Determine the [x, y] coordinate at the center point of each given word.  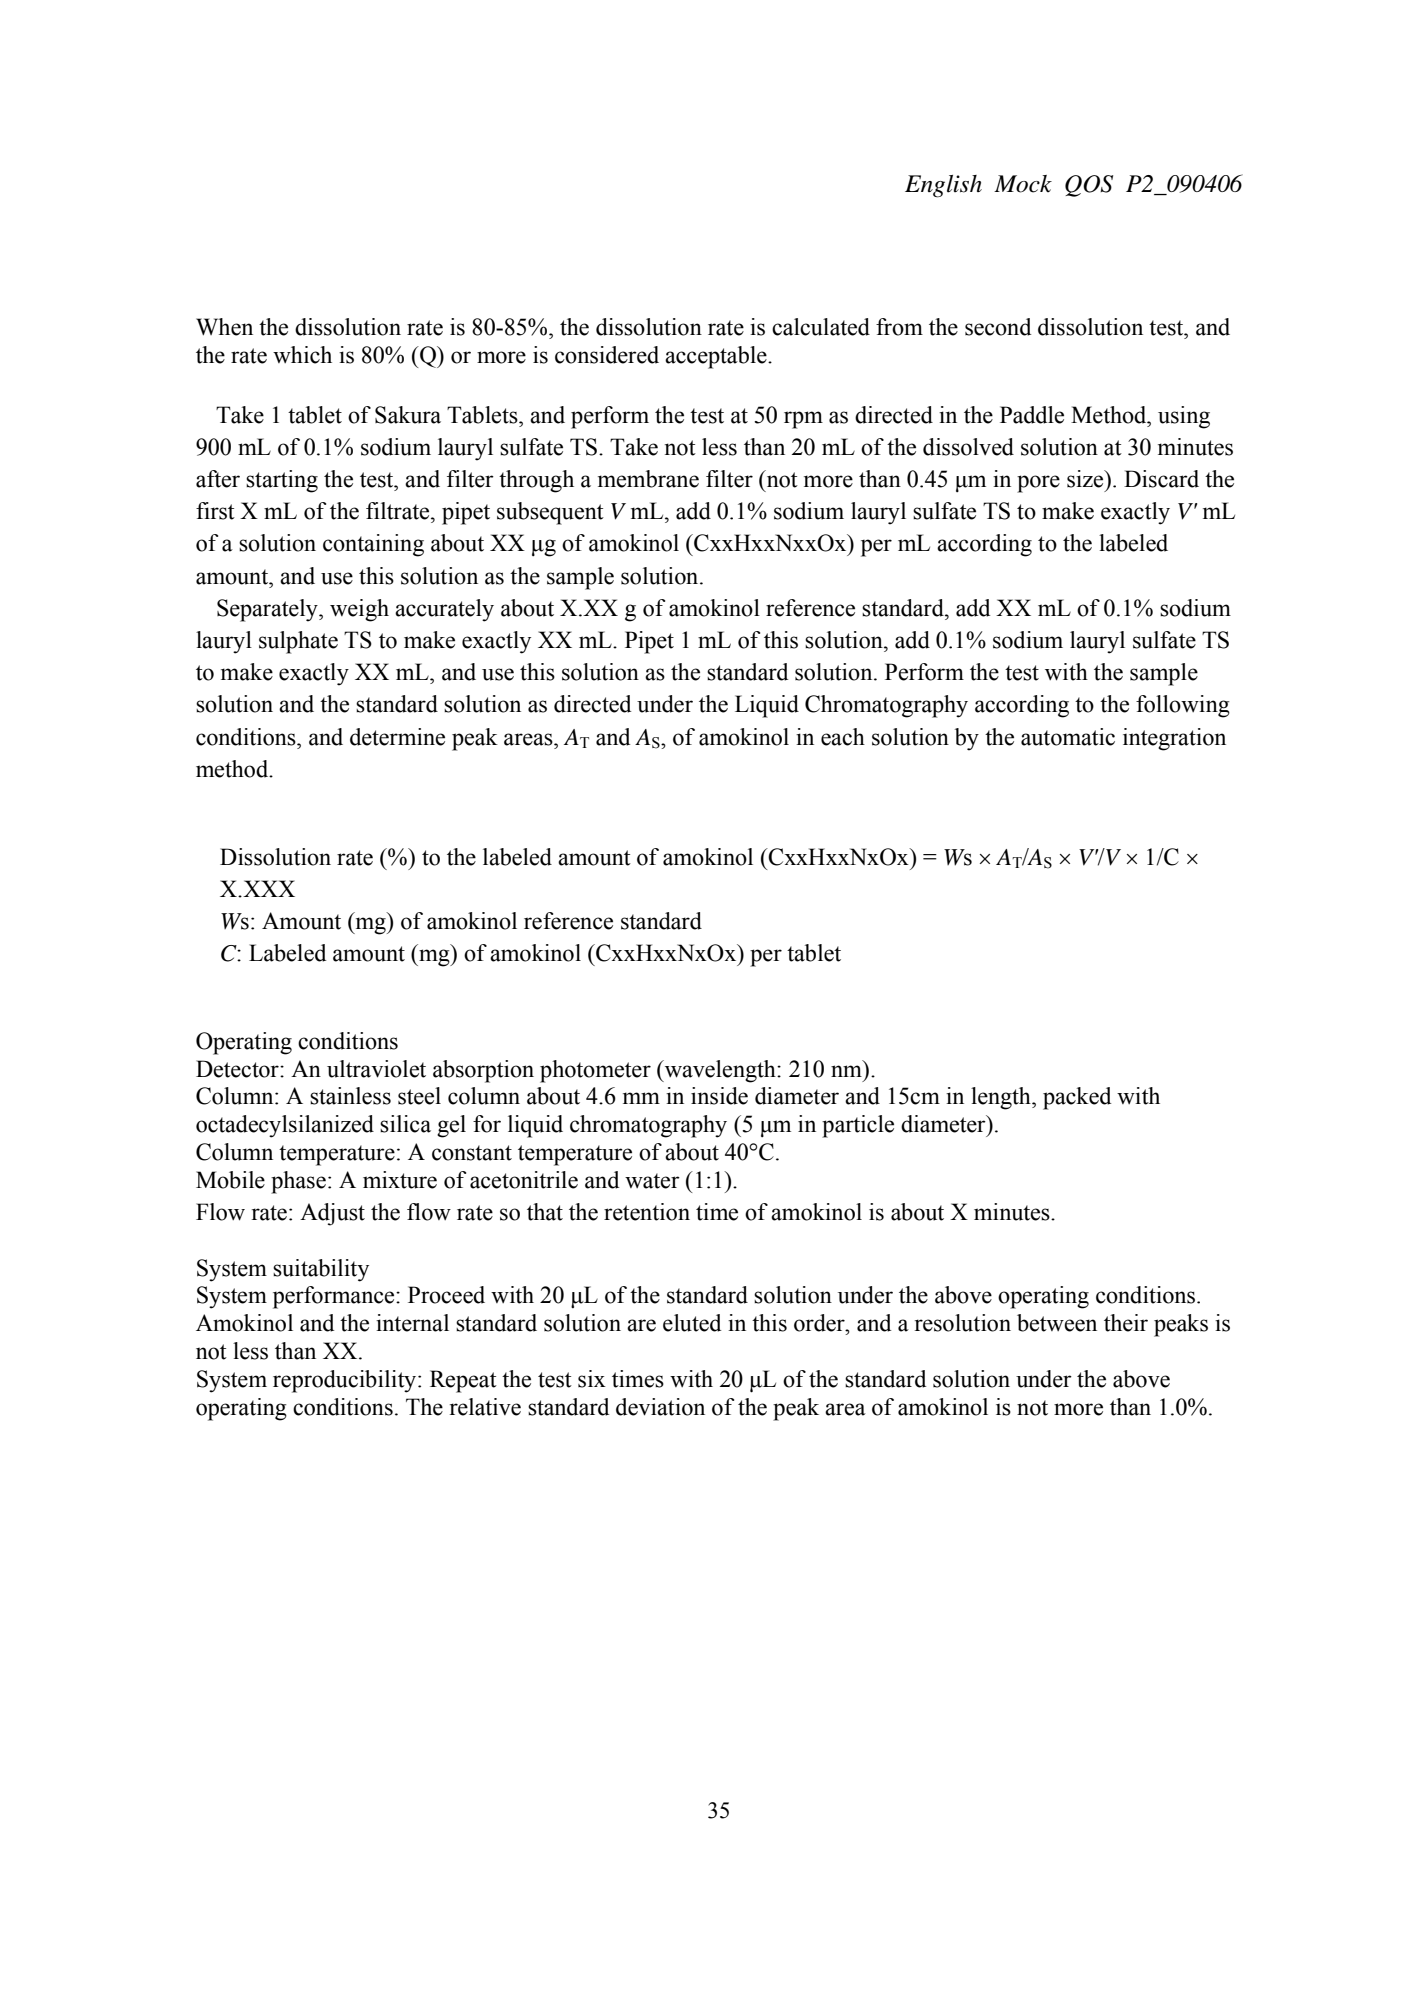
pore [1038, 484]
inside [719, 1096]
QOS [1089, 186]
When [224, 327]
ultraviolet [376, 1069]
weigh [359, 610]
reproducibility [346, 1381]
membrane [648, 479]
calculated [821, 327]
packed [1077, 1098]
